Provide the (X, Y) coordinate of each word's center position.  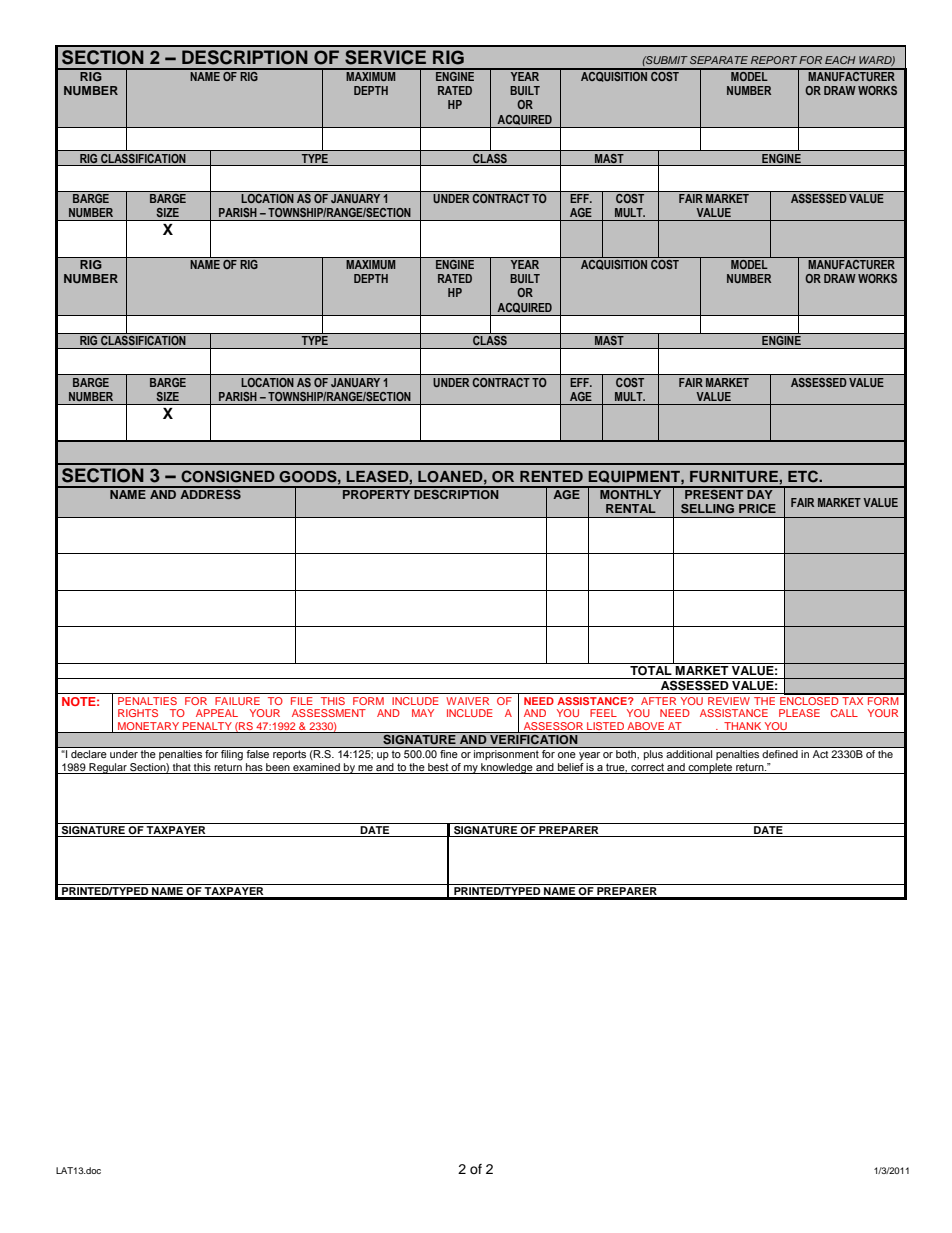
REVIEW (729, 701)
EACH (840, 60)
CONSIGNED (228, 476)
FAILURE (237, 701)
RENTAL (631, 508)
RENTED (551, 476)
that (182, 767)
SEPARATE (719, 60)
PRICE (757, 508)
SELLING (707, 508)
